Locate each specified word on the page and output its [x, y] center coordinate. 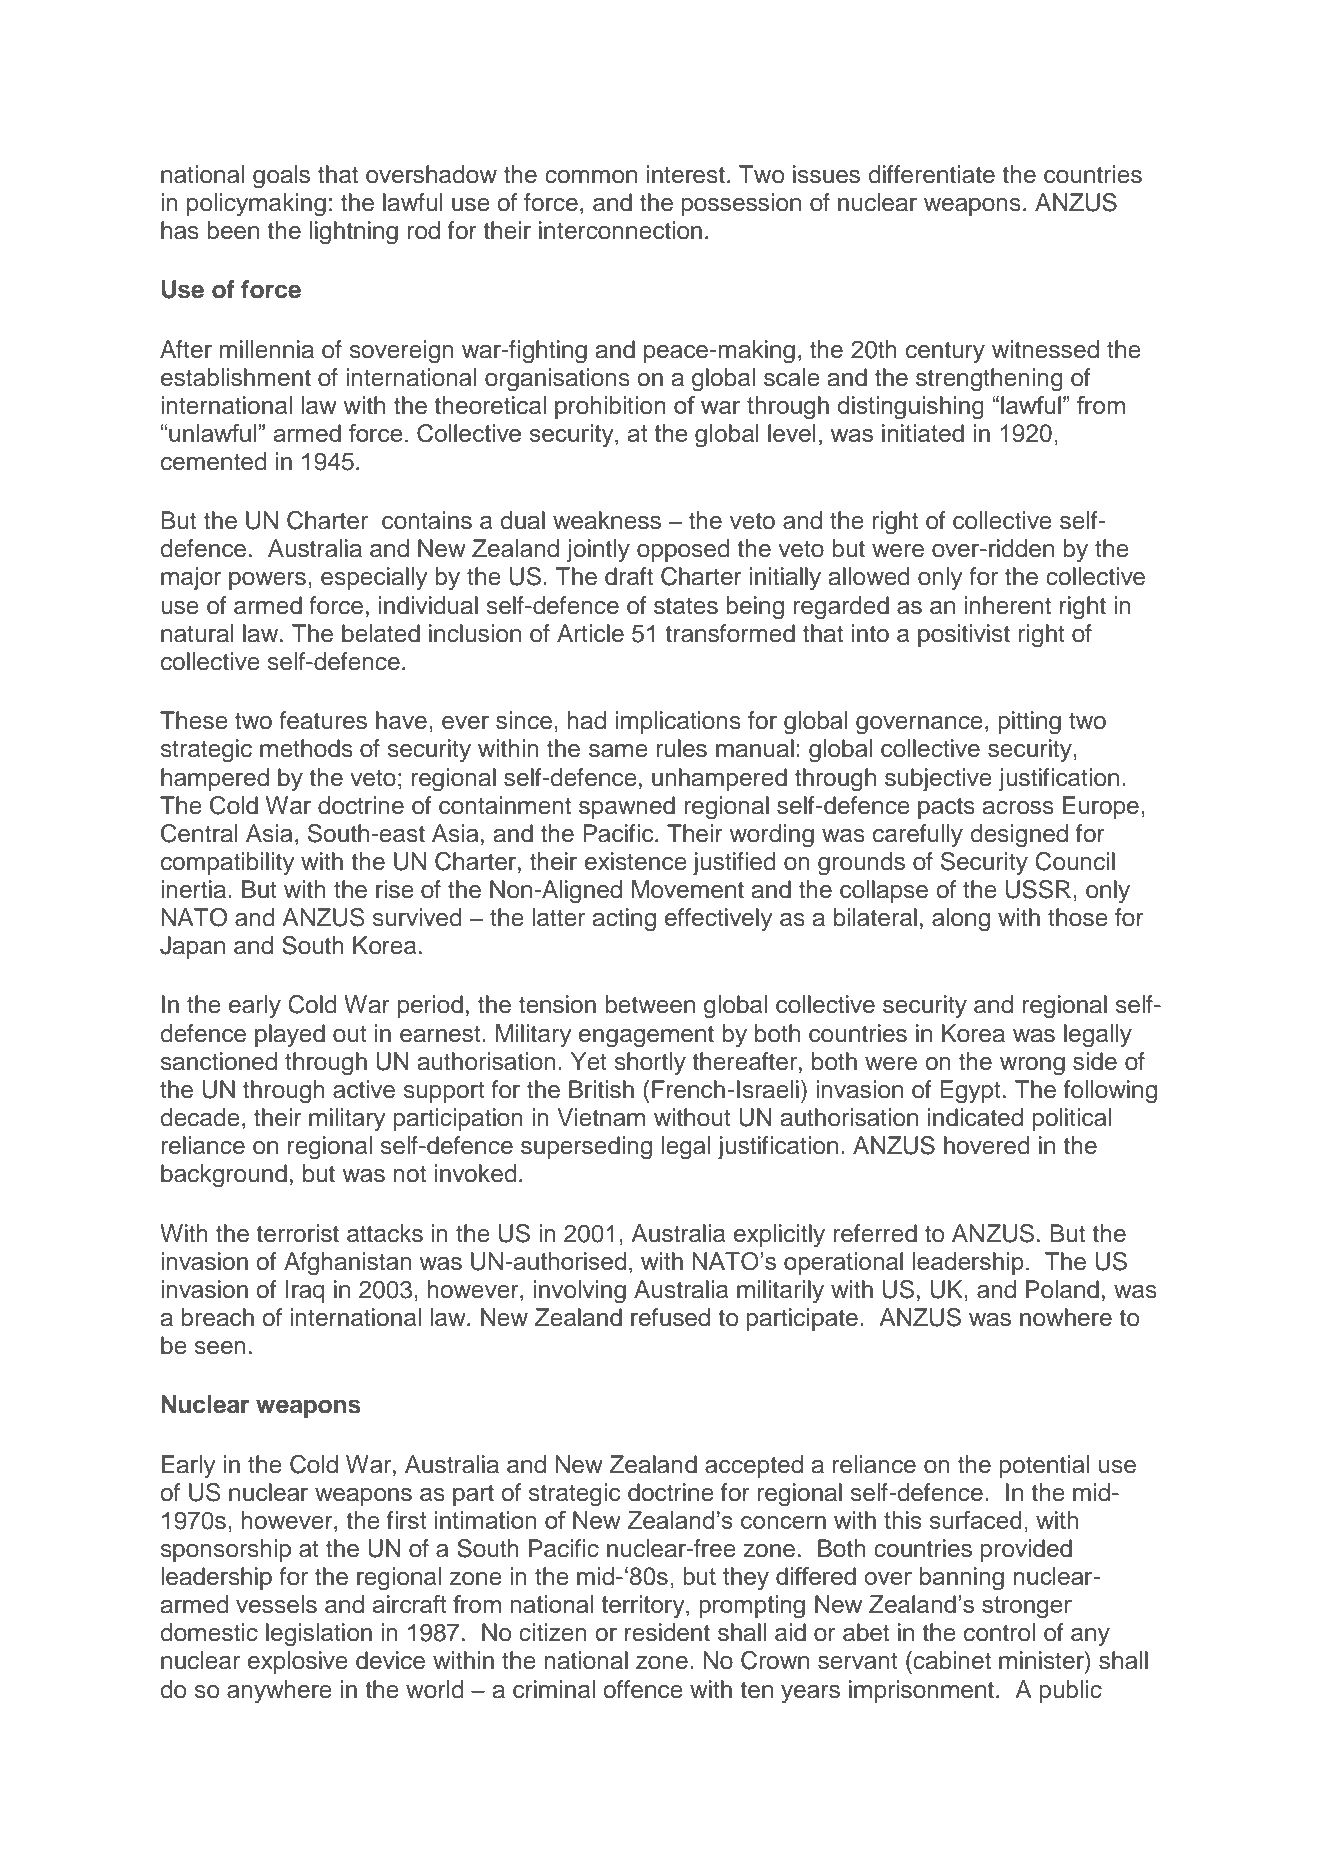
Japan [192, 947]
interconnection [620, 230]
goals [281, 177]
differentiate [932, 174]
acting [624, 920]
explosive [298, 1662]
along [961, 920]
